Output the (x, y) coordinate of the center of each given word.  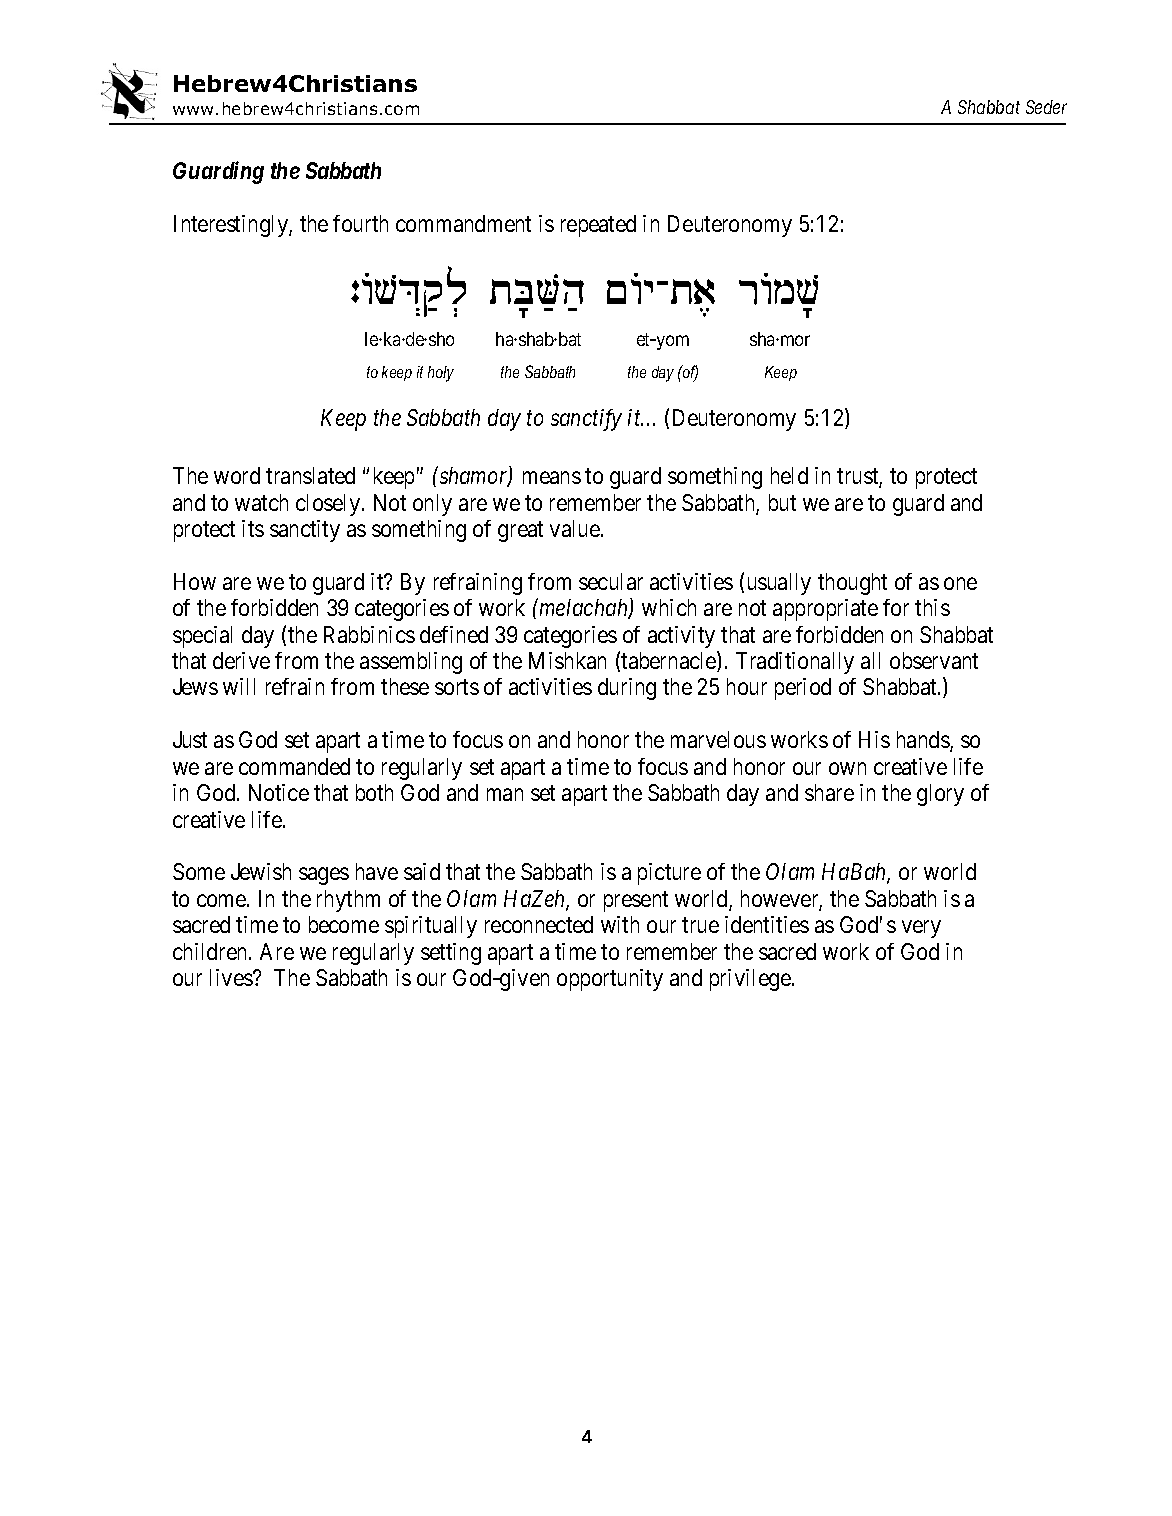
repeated (598, 226)
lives (232, 977)
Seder (1046, 107)
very (921, 929)
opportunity (610, 980)
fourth (360, 223)
